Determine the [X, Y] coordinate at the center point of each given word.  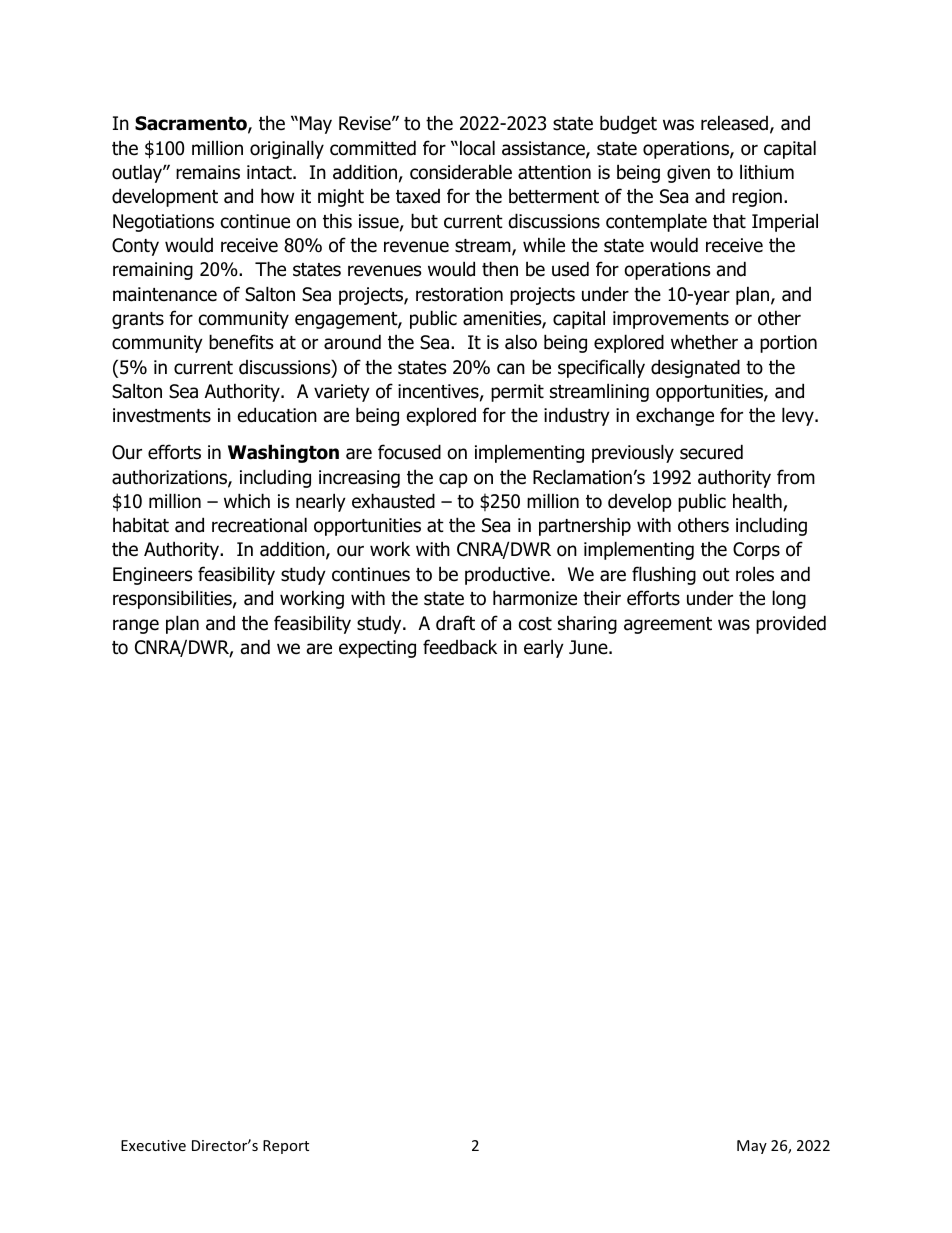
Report [286, 1147]
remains [208, 172]
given [688, 174]
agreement [668, 625]
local [477, 148]
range [136, 626]
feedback [460, 647]
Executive [153, 1145]
